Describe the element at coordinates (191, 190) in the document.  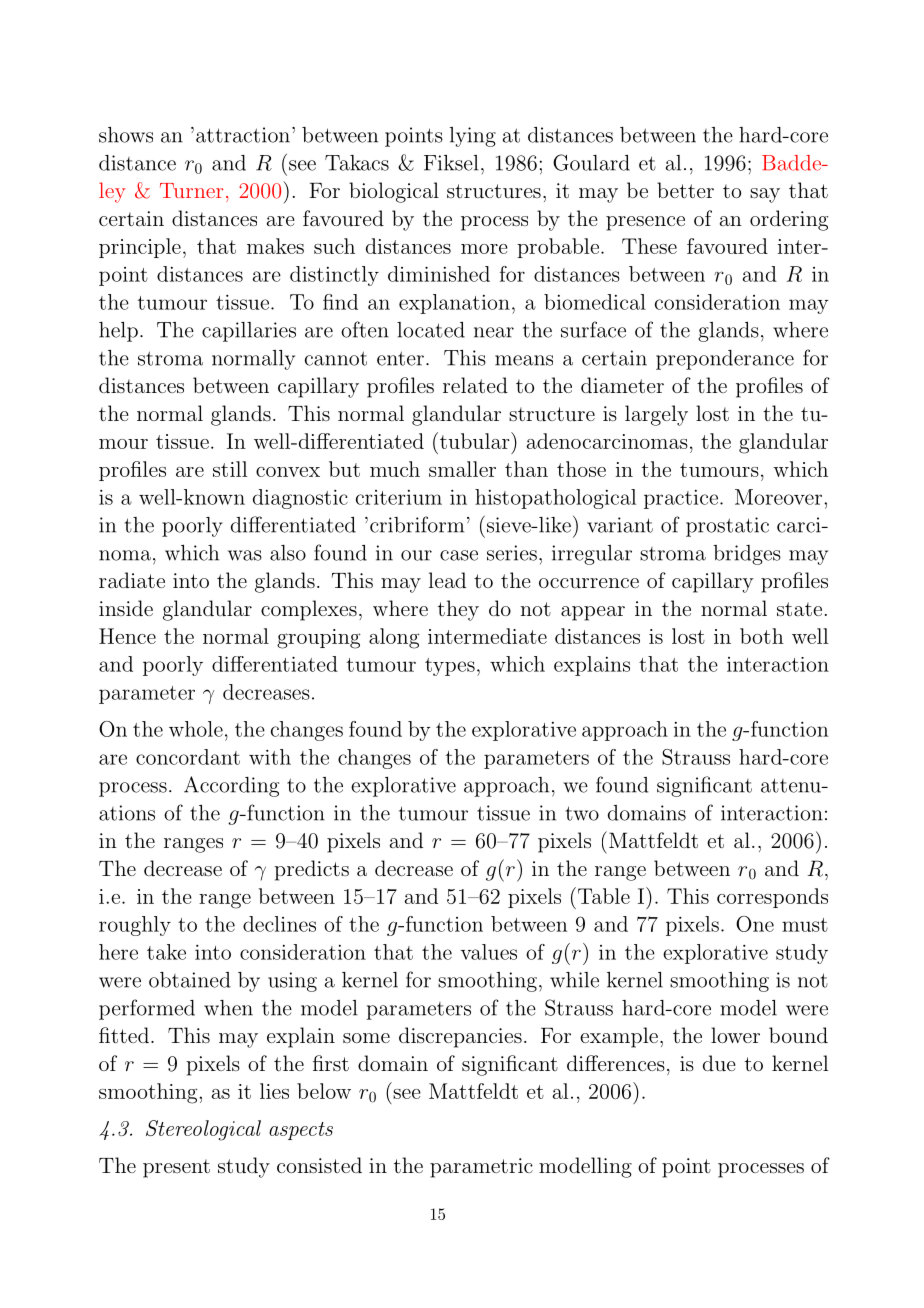
I see `Turner` at that location.
